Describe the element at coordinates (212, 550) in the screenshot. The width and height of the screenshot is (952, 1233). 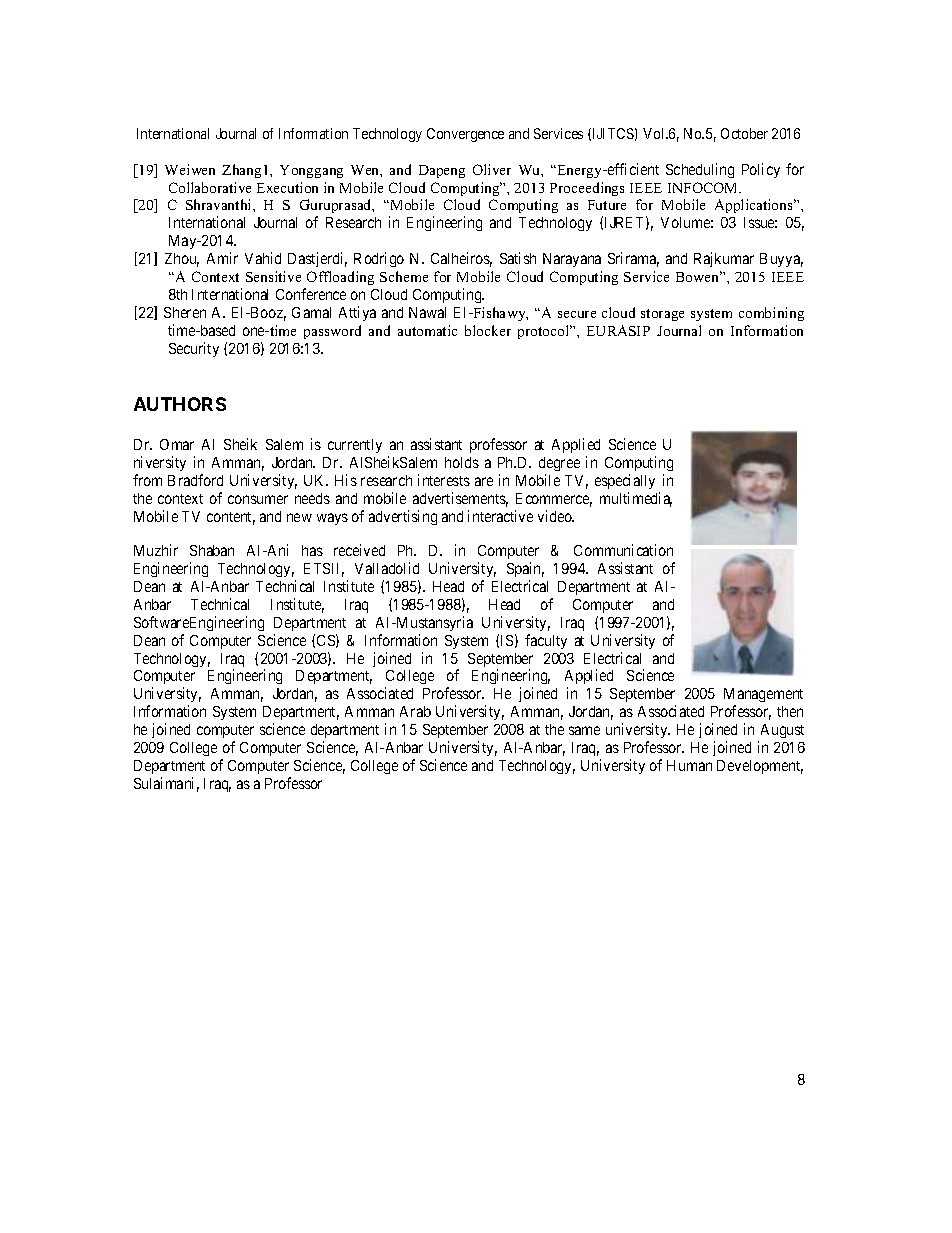
I see `Shaban` at that location.
